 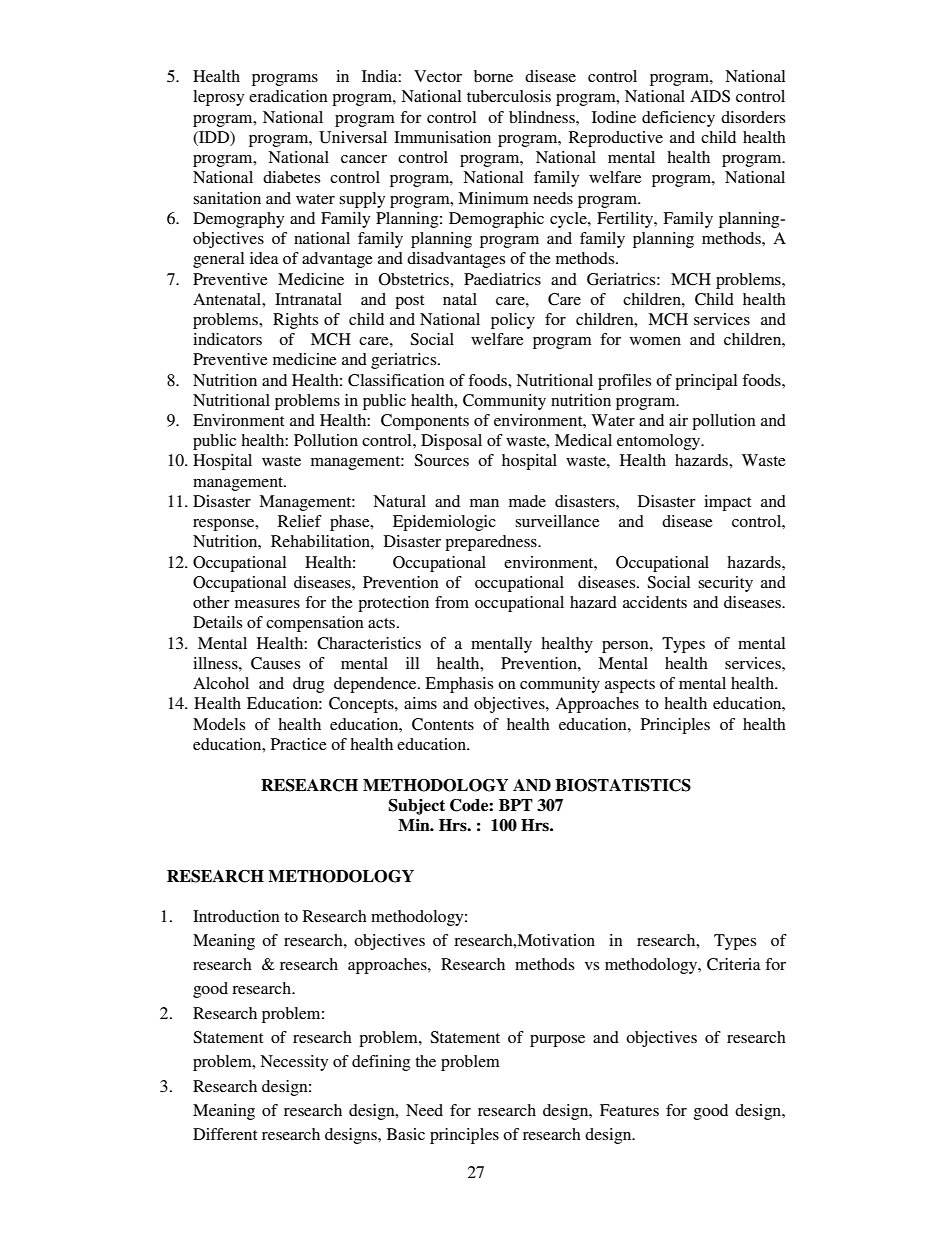 What do you see at coordinates (678, 420) in the page?
I see `air` at bounding box center [678, 420].
